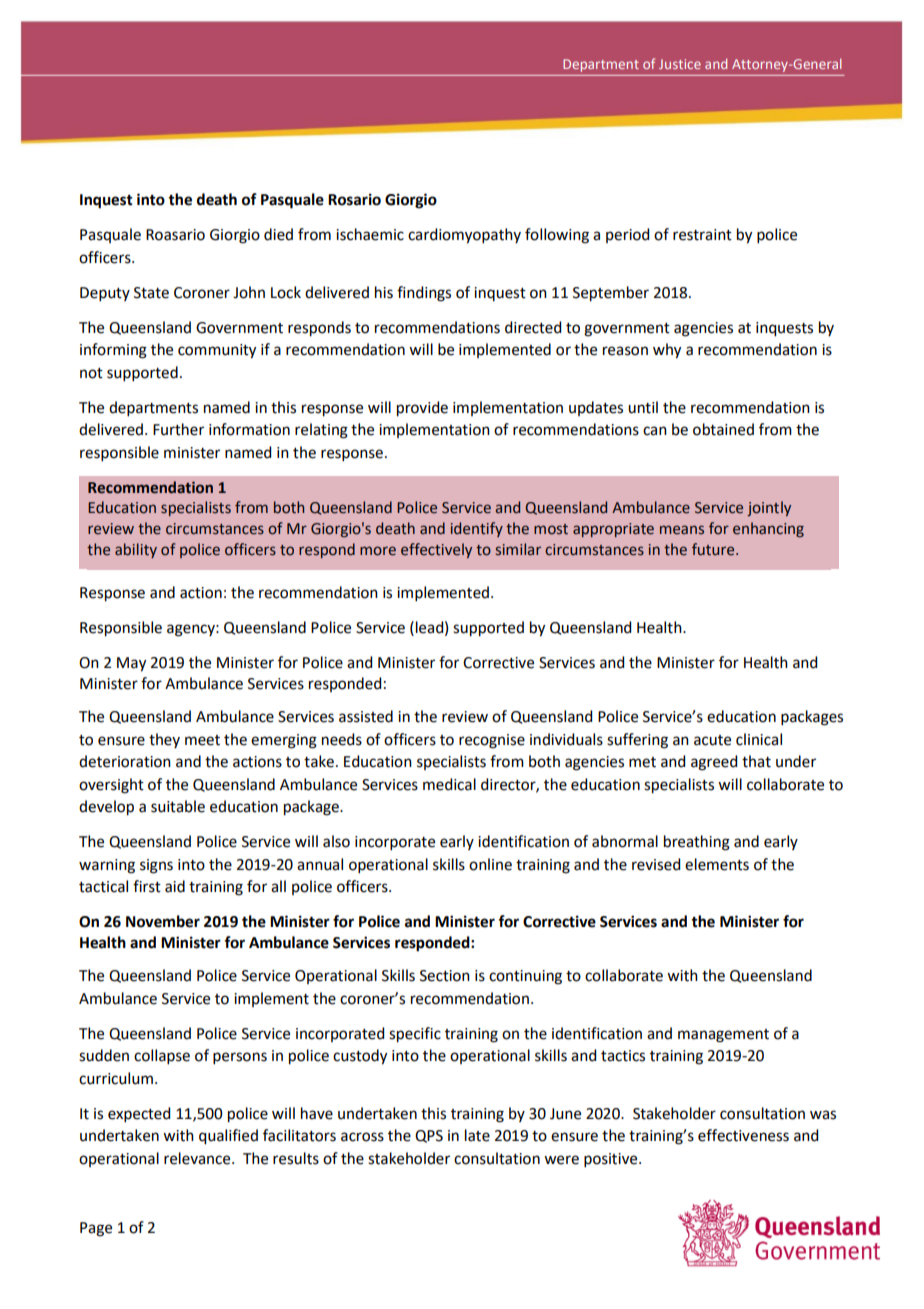  I want to click on Justice, so click(680, 64).
